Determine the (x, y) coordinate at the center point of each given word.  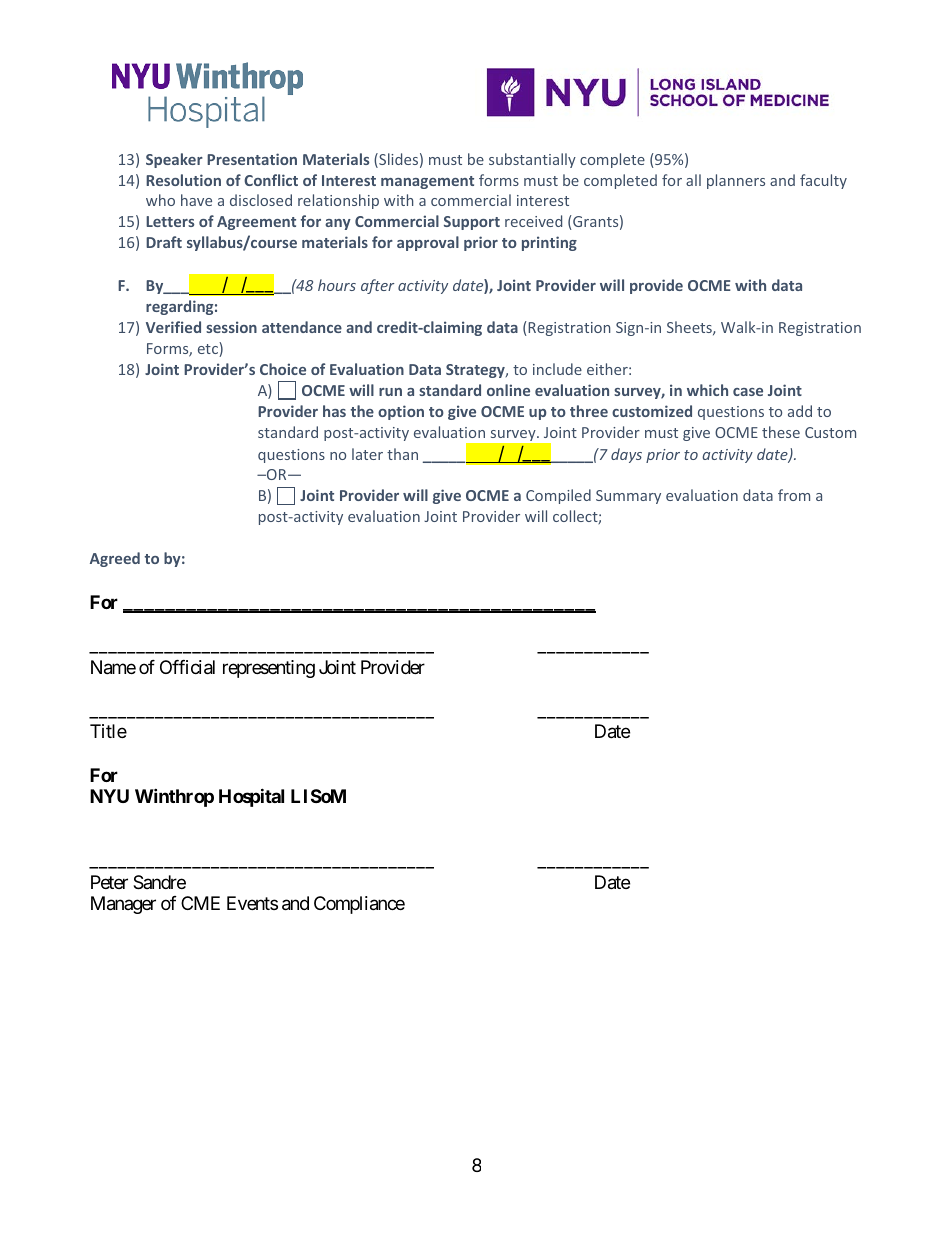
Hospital (251, 797)
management (427, 182)
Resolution (183, 180)
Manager (123, 905)
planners (736, 181)
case (748, 392)
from (794, 495)
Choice (283, 369)
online (508, 390)
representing (269, 669)
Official (187, 667)
